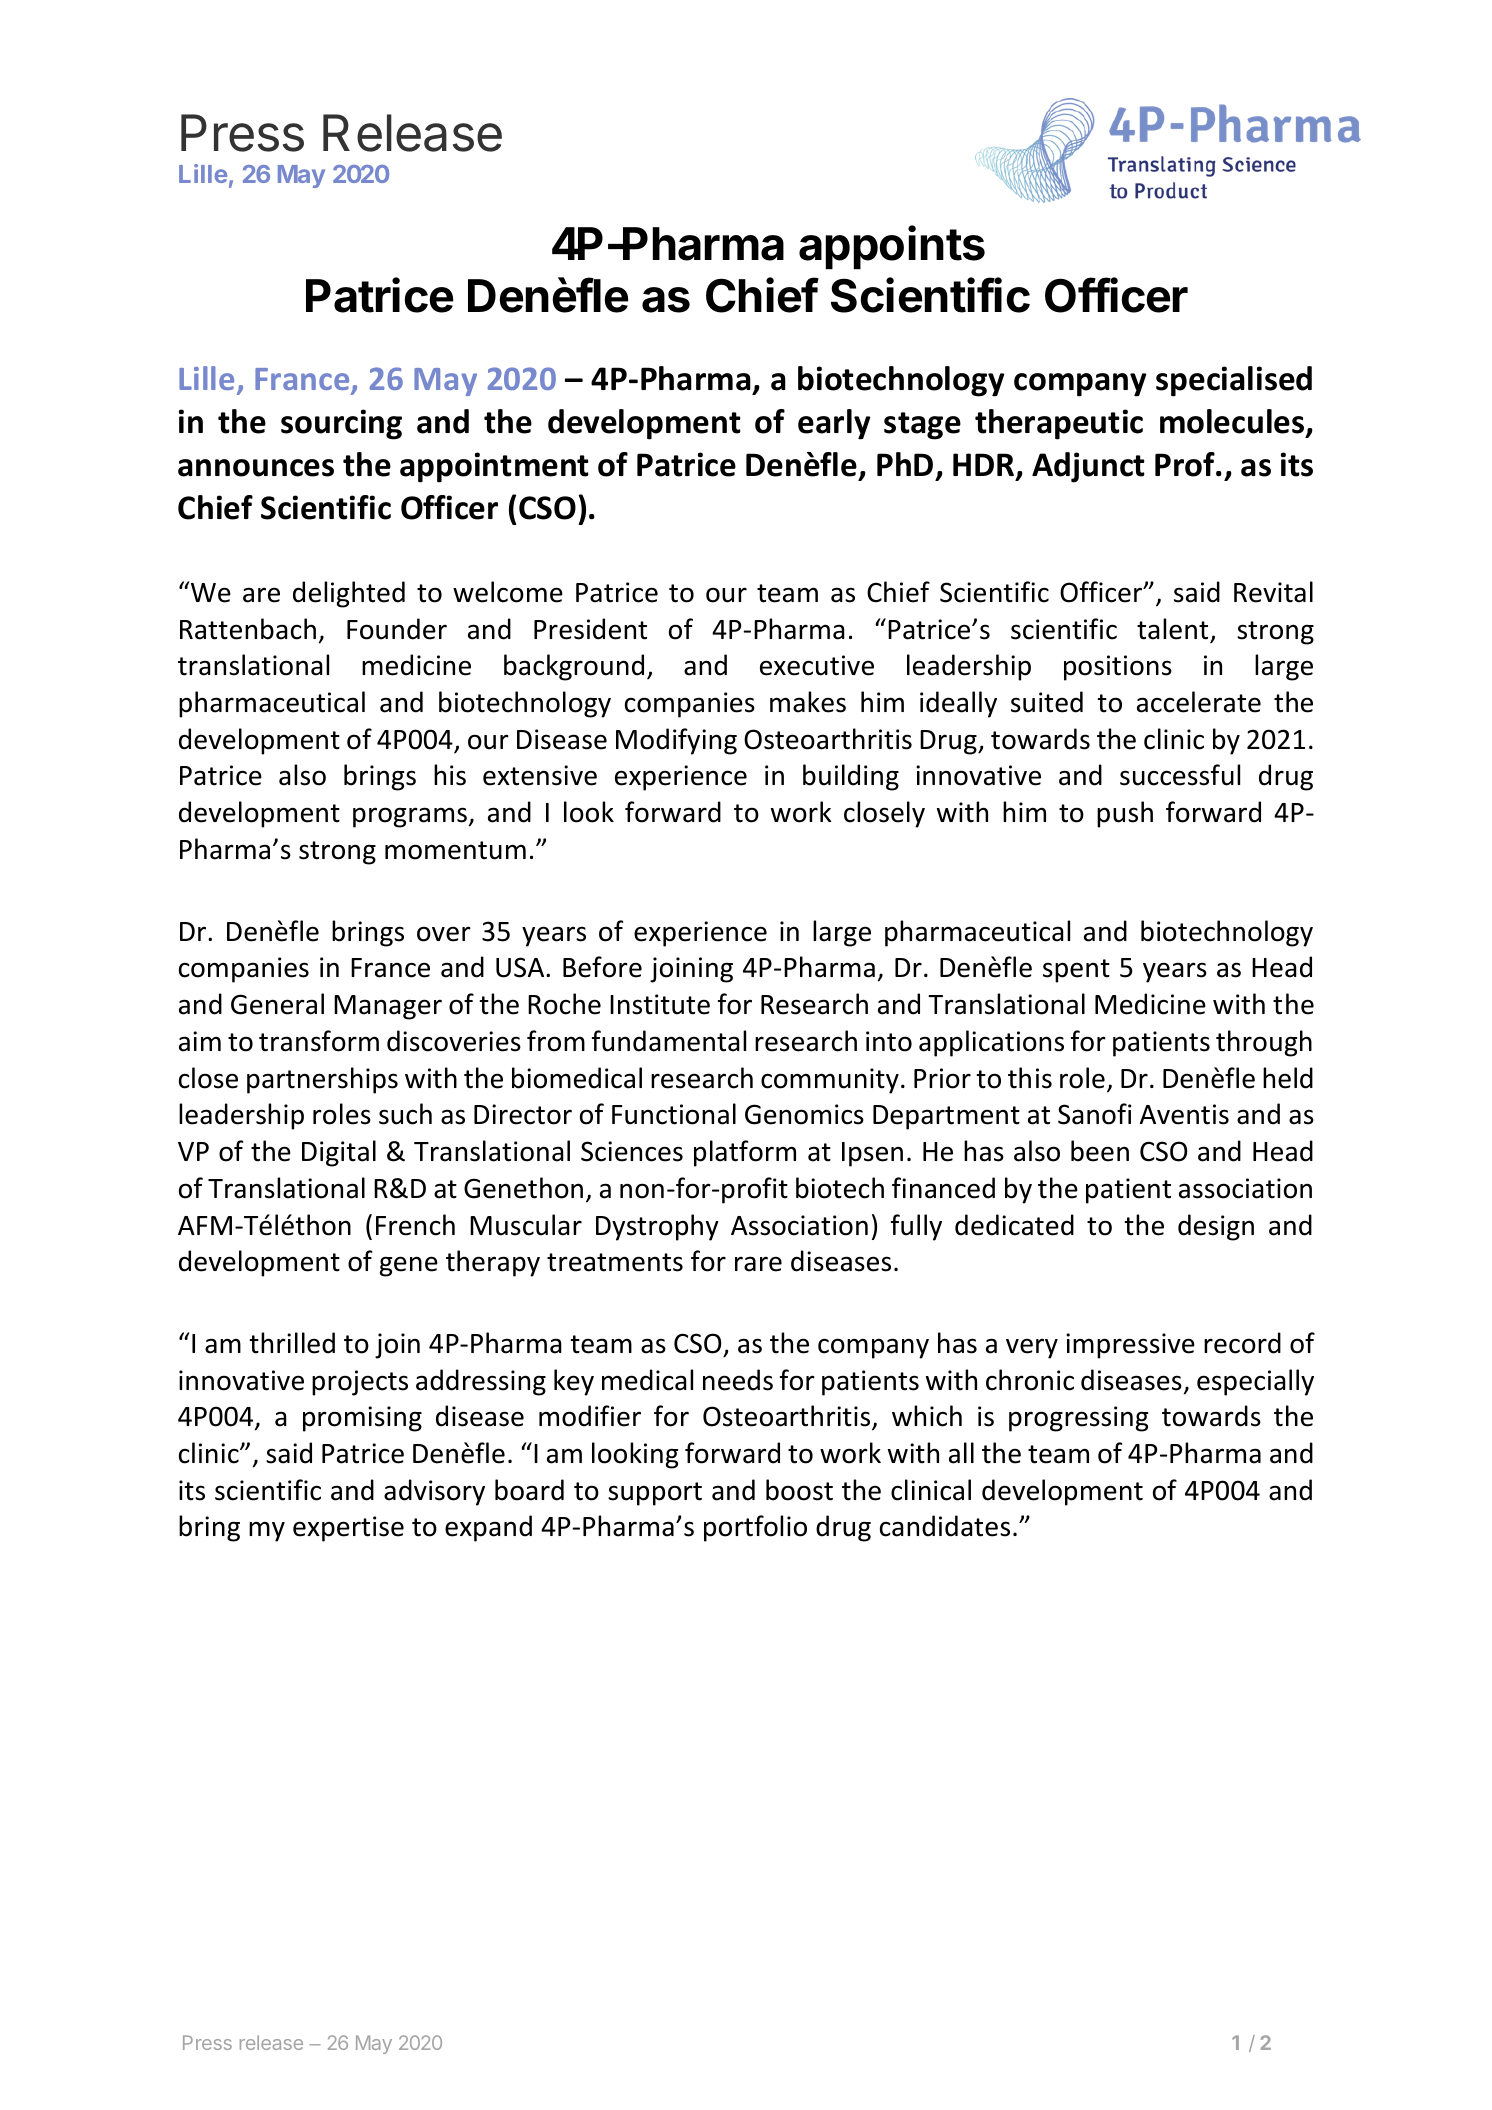 This screenshot has width=1492, height=2110. Describe the element at coordinates (1088, 467) in the screenshot. I see `Adjunct` at that location.
